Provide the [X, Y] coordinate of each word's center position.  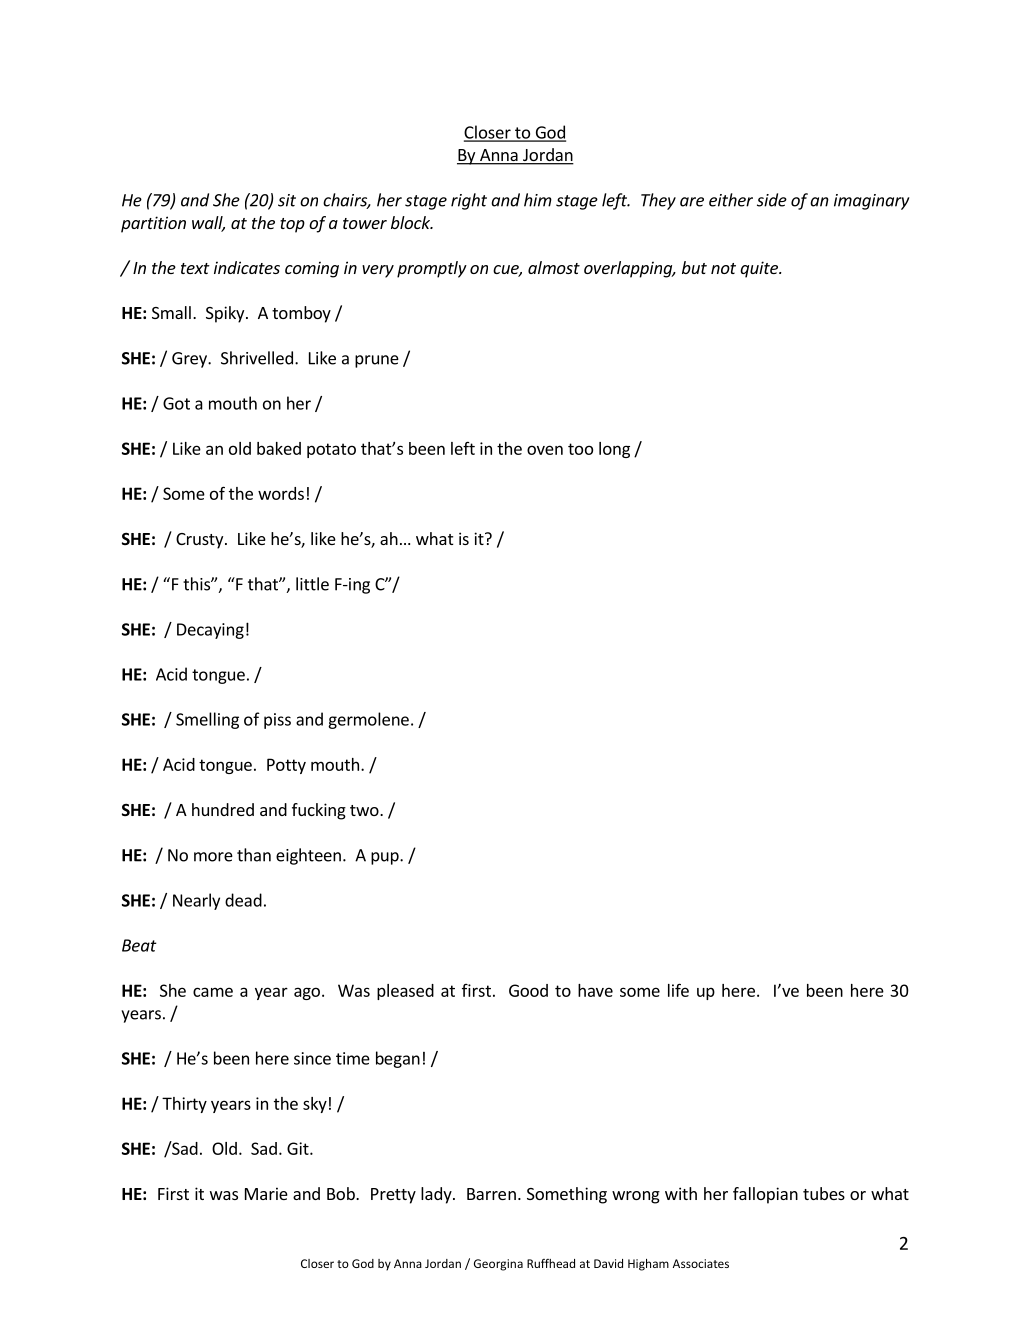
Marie [266, 1193]
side [772, 200]
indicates [247, 267]
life [678, 990]
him [538, 200]
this [197, 584]
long [614, 450]
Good [528, 990]
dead [243, 900]
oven [545, 450]
